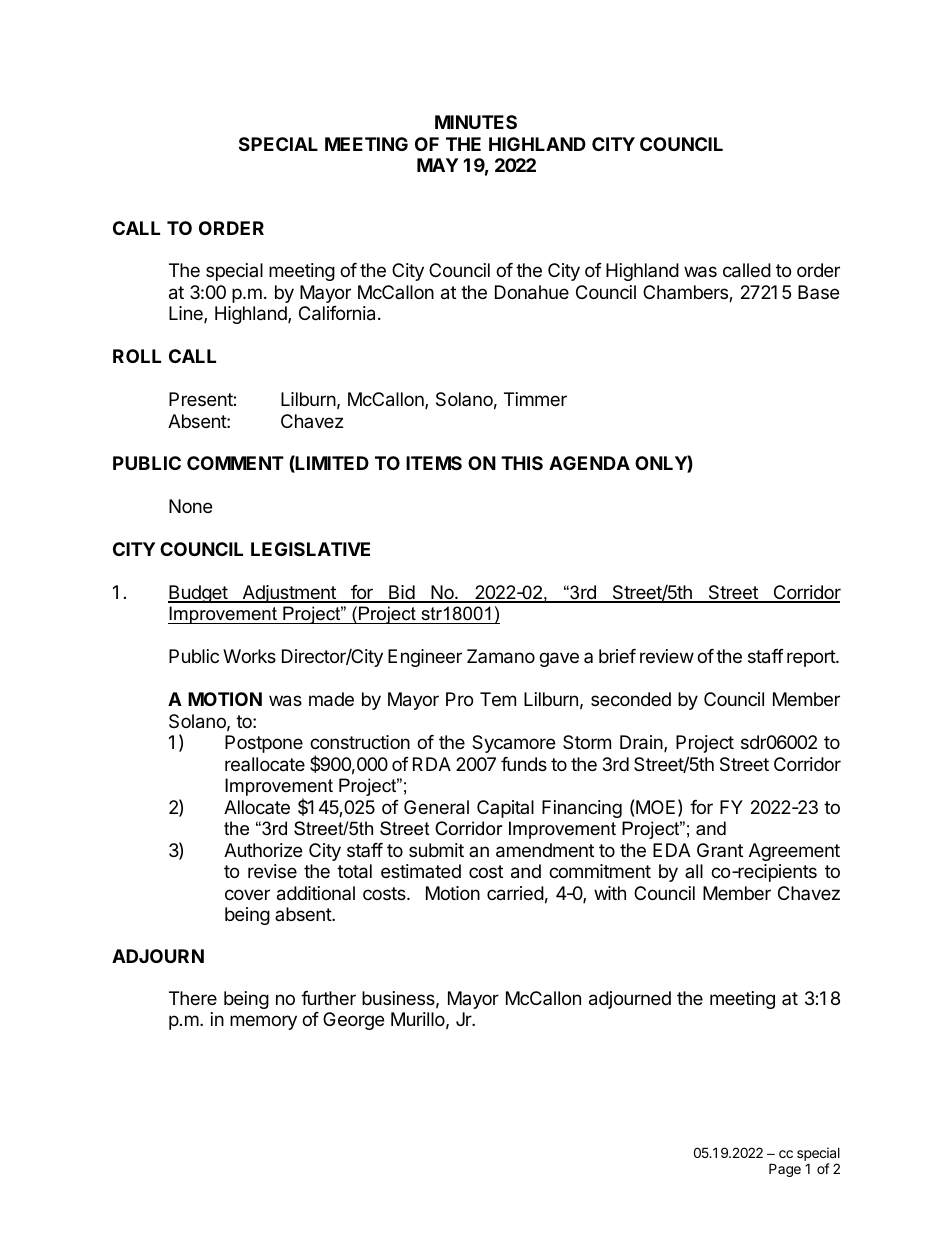 The image size is (952, 1233). Describe the element at coordinates (263, 1022) in the document. I see `memory` at that location.
